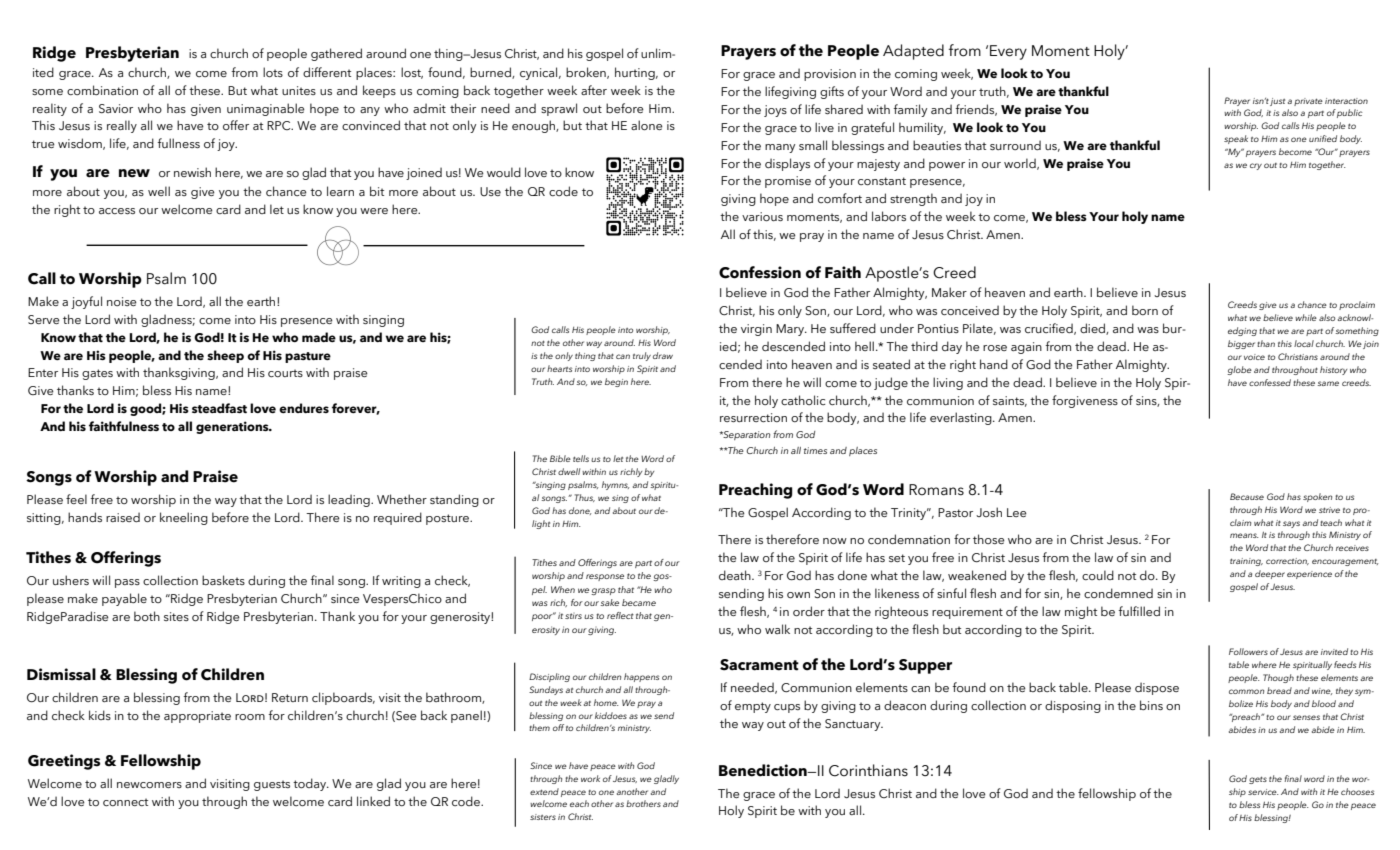 This screenshot has height=850, width=1400. Describe the element at coordinates (127, 583) in the screenshot. I see `pass` at that location.
